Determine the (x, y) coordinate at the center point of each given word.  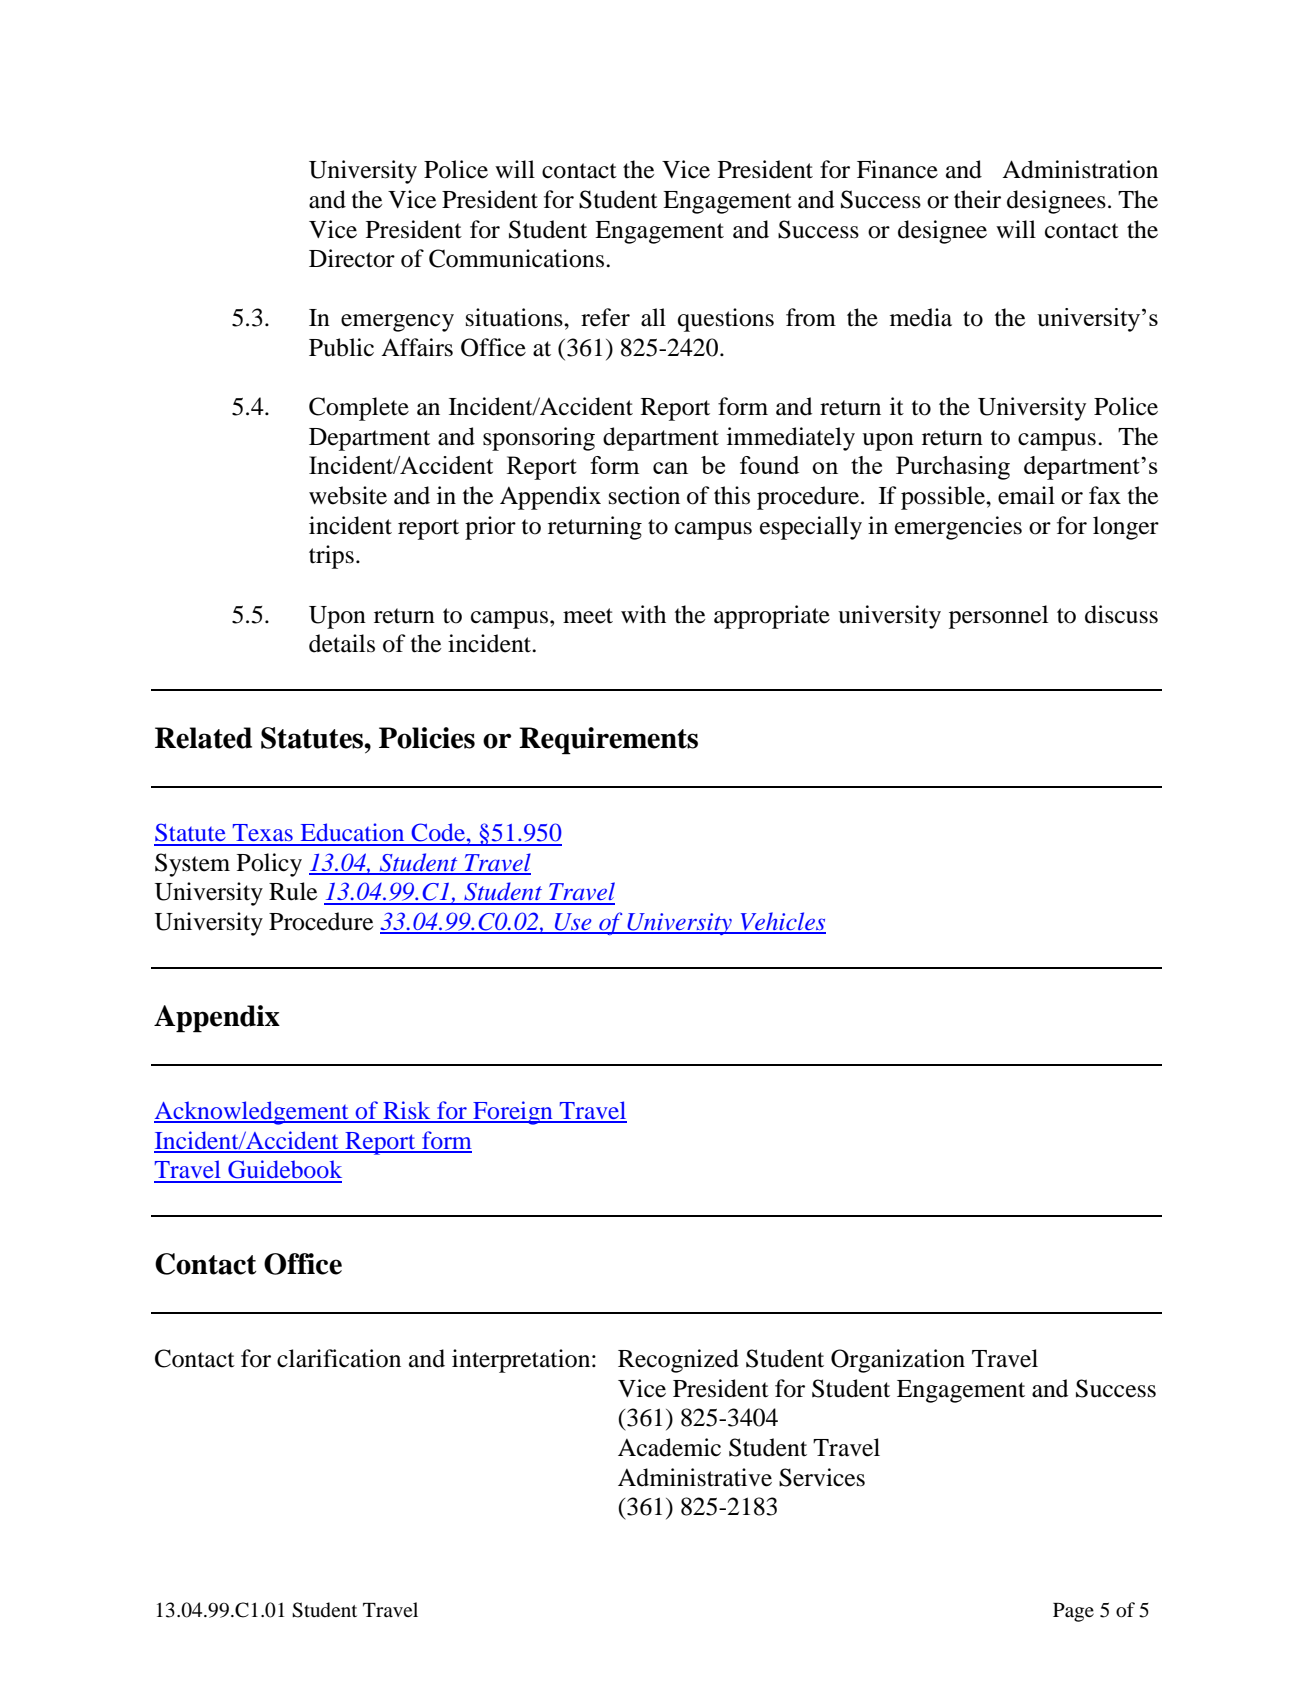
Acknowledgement (252, 1113)
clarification (339, 1358)
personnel (998, 617)
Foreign (513, 1113)
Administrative (695, 1477)
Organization (898, 1361)
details (342, 643)
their (977, 199)
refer (605, 317)
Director (352, 258)
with (643, 614)
